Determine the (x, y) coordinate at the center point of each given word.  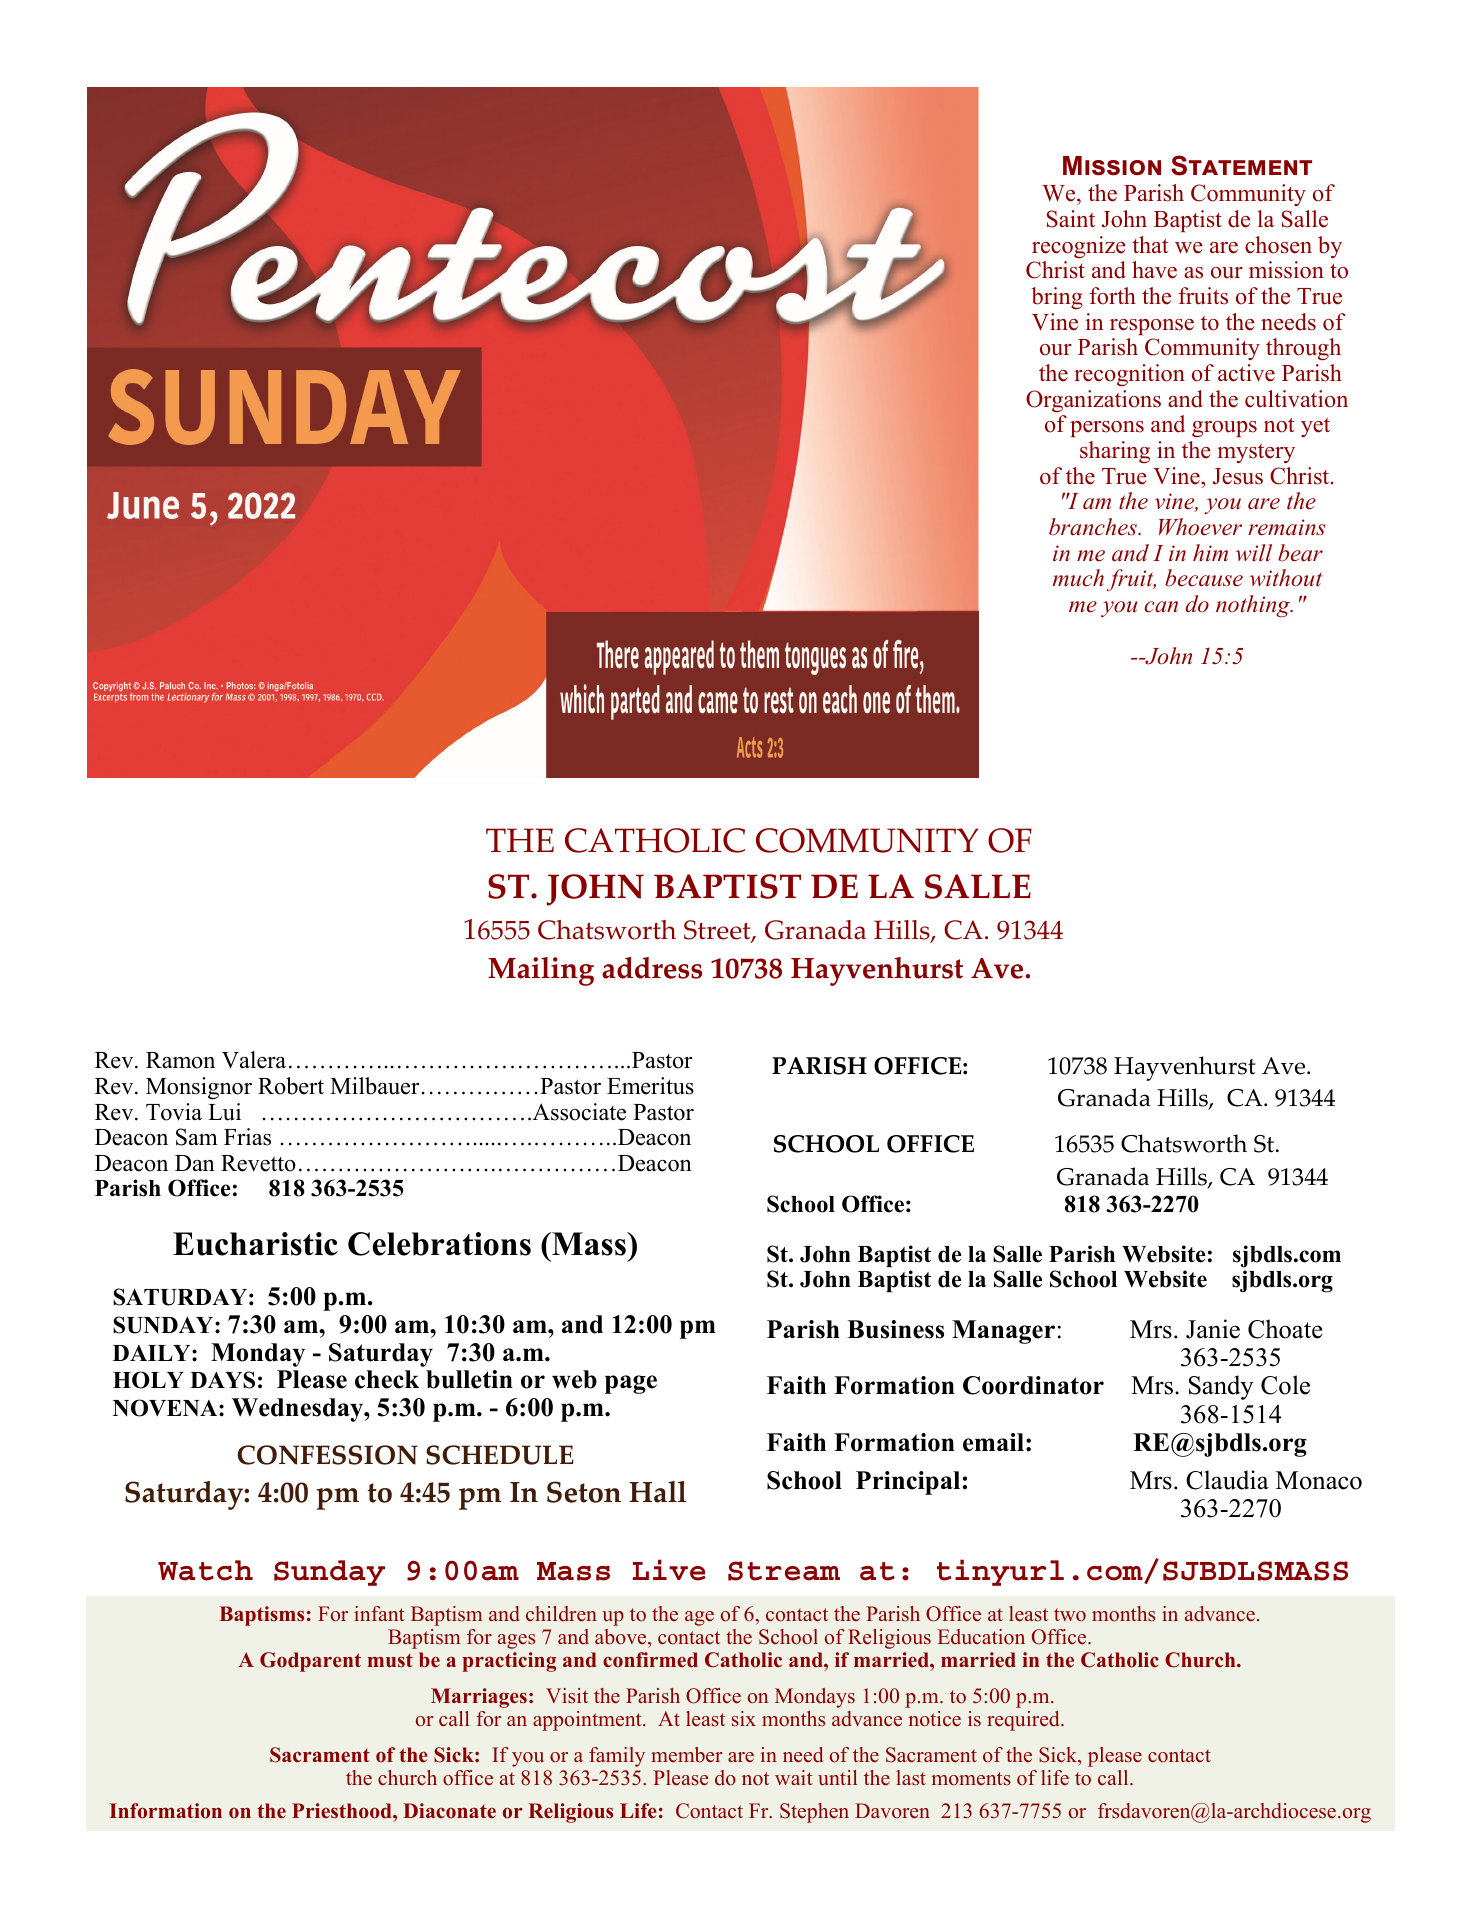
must (390, 1661)
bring (1057, 298)
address (652, 968)
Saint (1071, 219)
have (1154, 270)
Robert (291, 1086)
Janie (1213, 1329)
